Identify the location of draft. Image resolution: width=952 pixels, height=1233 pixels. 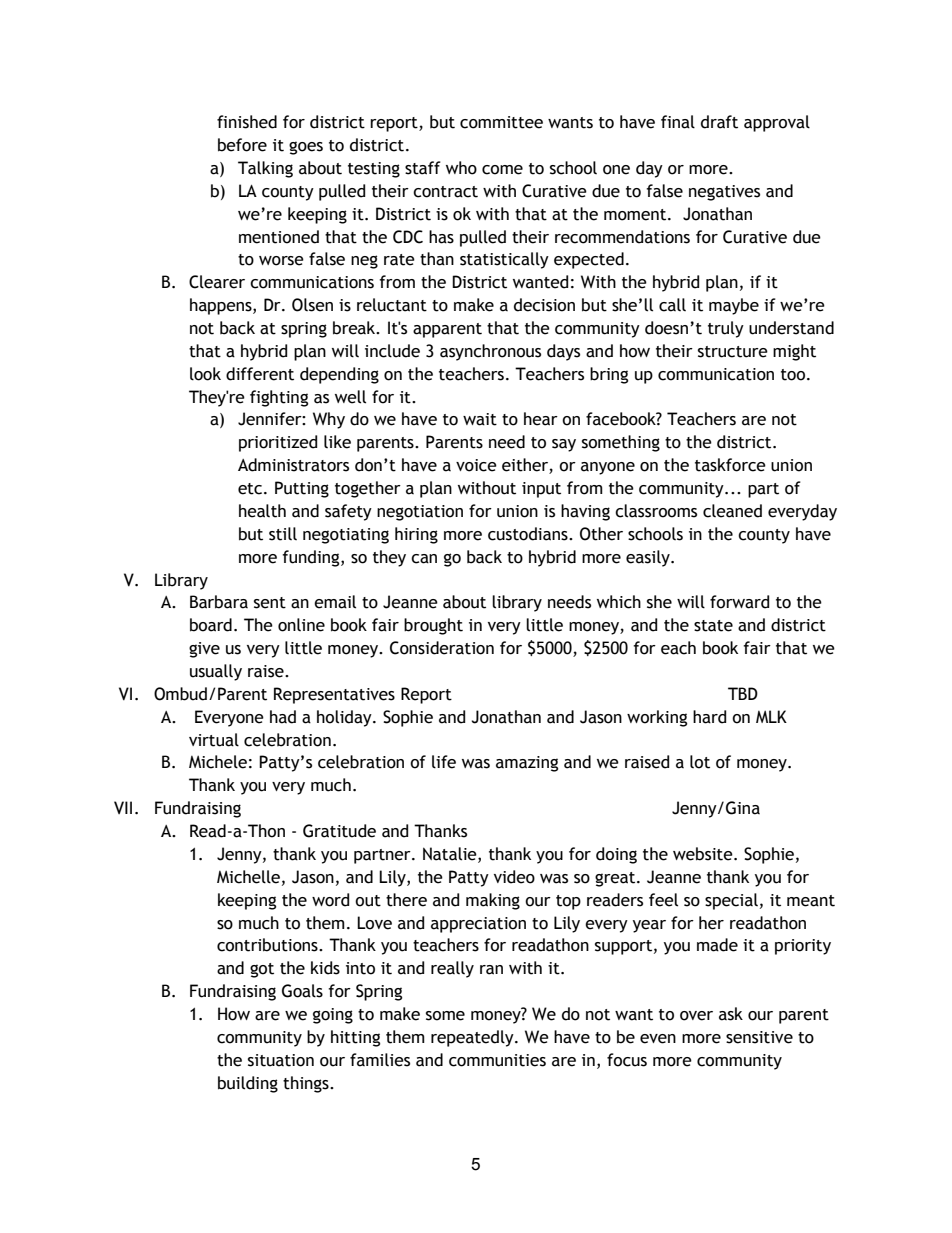
(719, 122).
